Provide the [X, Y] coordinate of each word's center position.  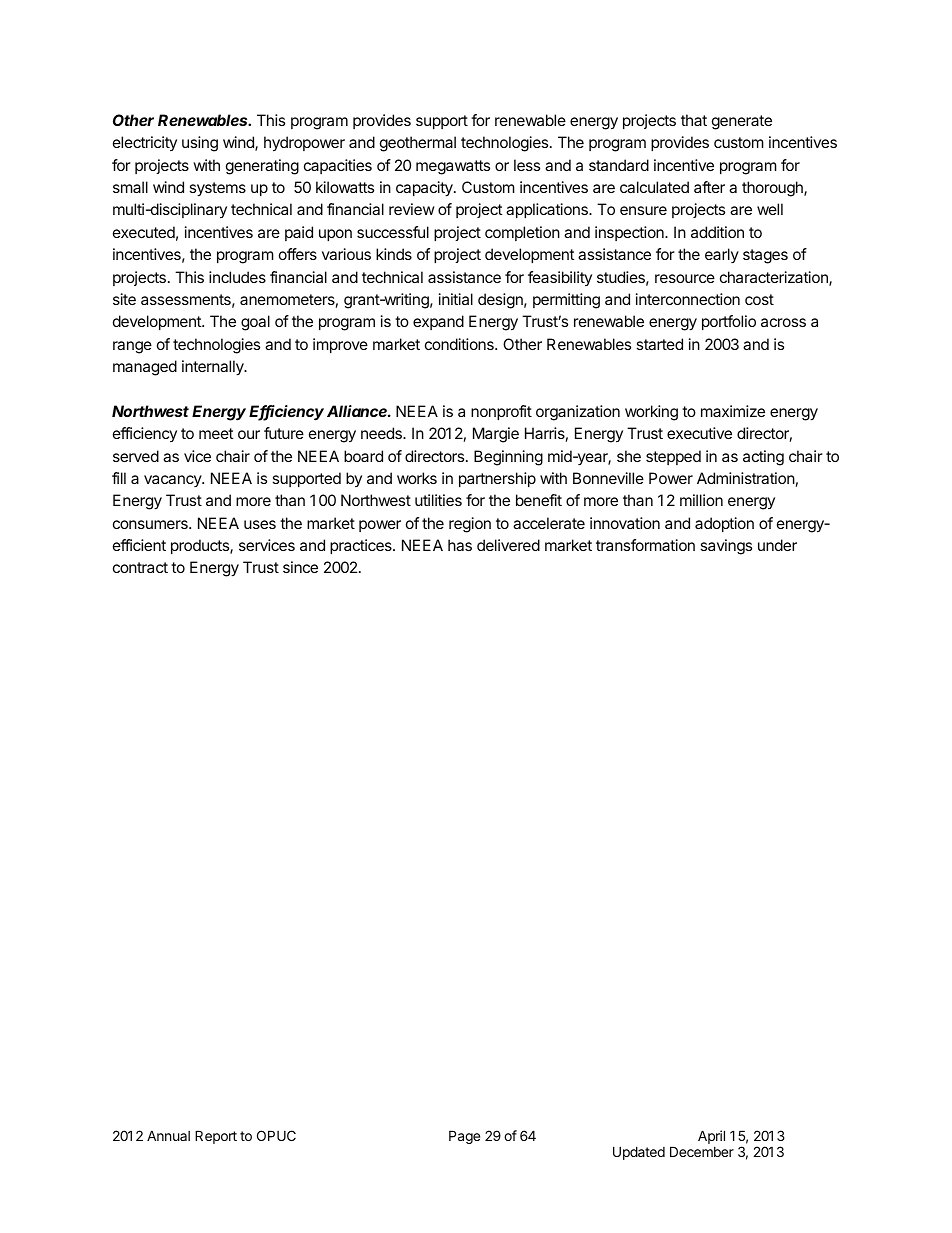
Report [216, 1137]
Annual [168, 1135]
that [694, 120]
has [460, 545]
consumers [151, 524]
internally [214, 368]
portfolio [729, 322]
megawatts [453, 167]
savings [726, 547]
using [200, 144]
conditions [460, 344]
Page [464, 1137]
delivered [508, 545]
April [711, 1137]
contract [140, 567]
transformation [645, 545]
